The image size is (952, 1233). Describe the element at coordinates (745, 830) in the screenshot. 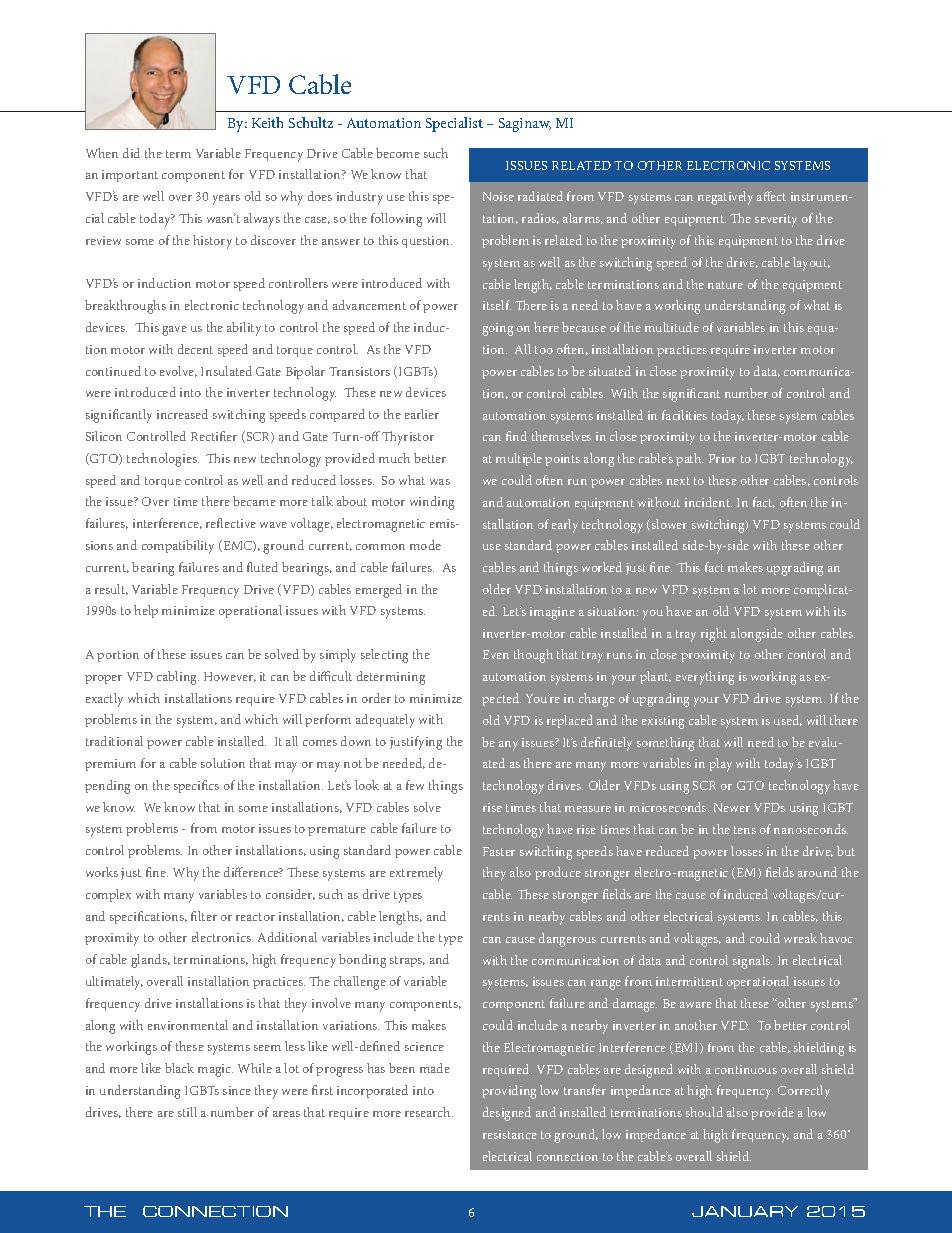

I see `tens` at that location.
